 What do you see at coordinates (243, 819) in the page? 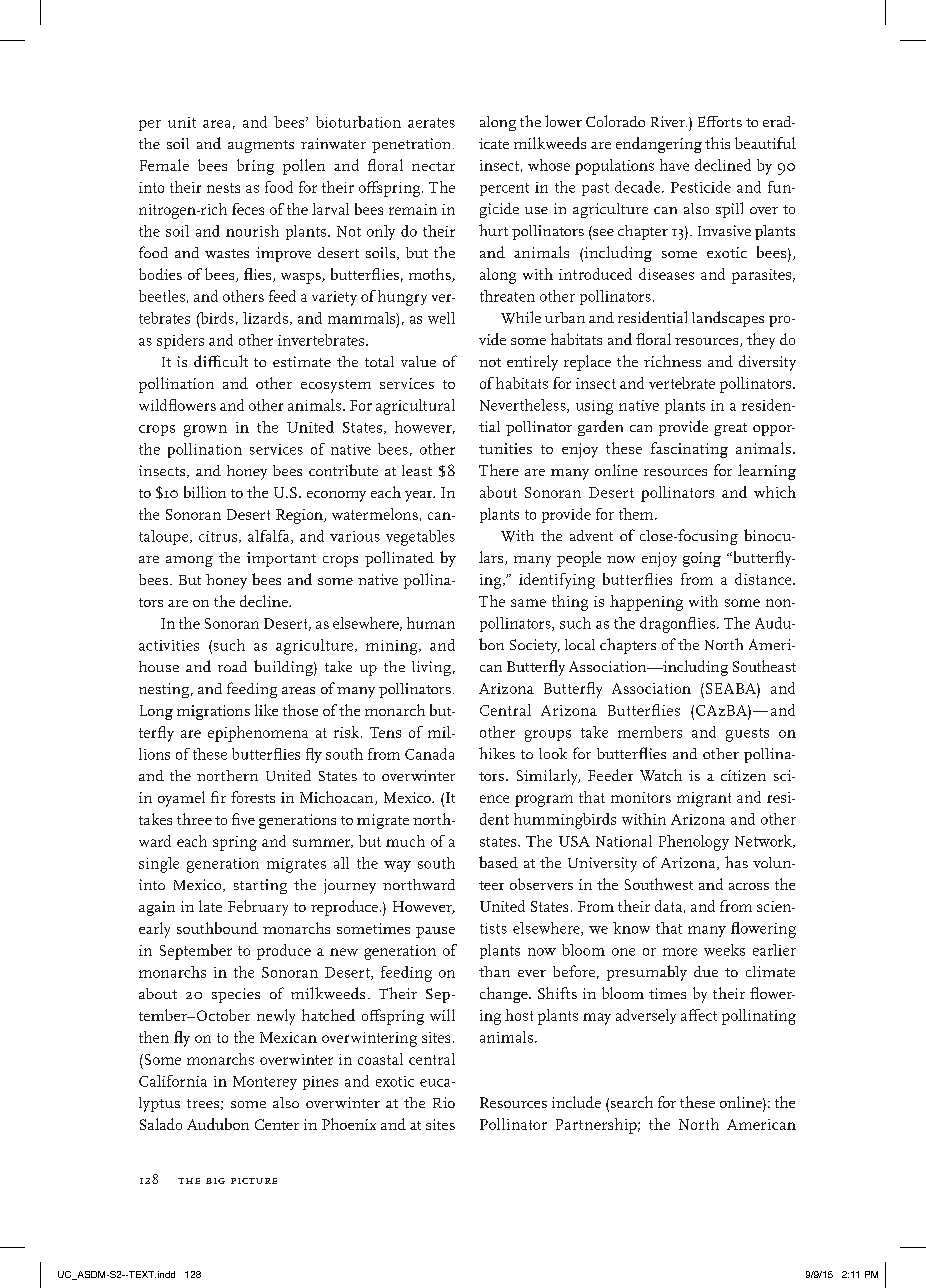
I see `five` at bounding box center [243, 819].
